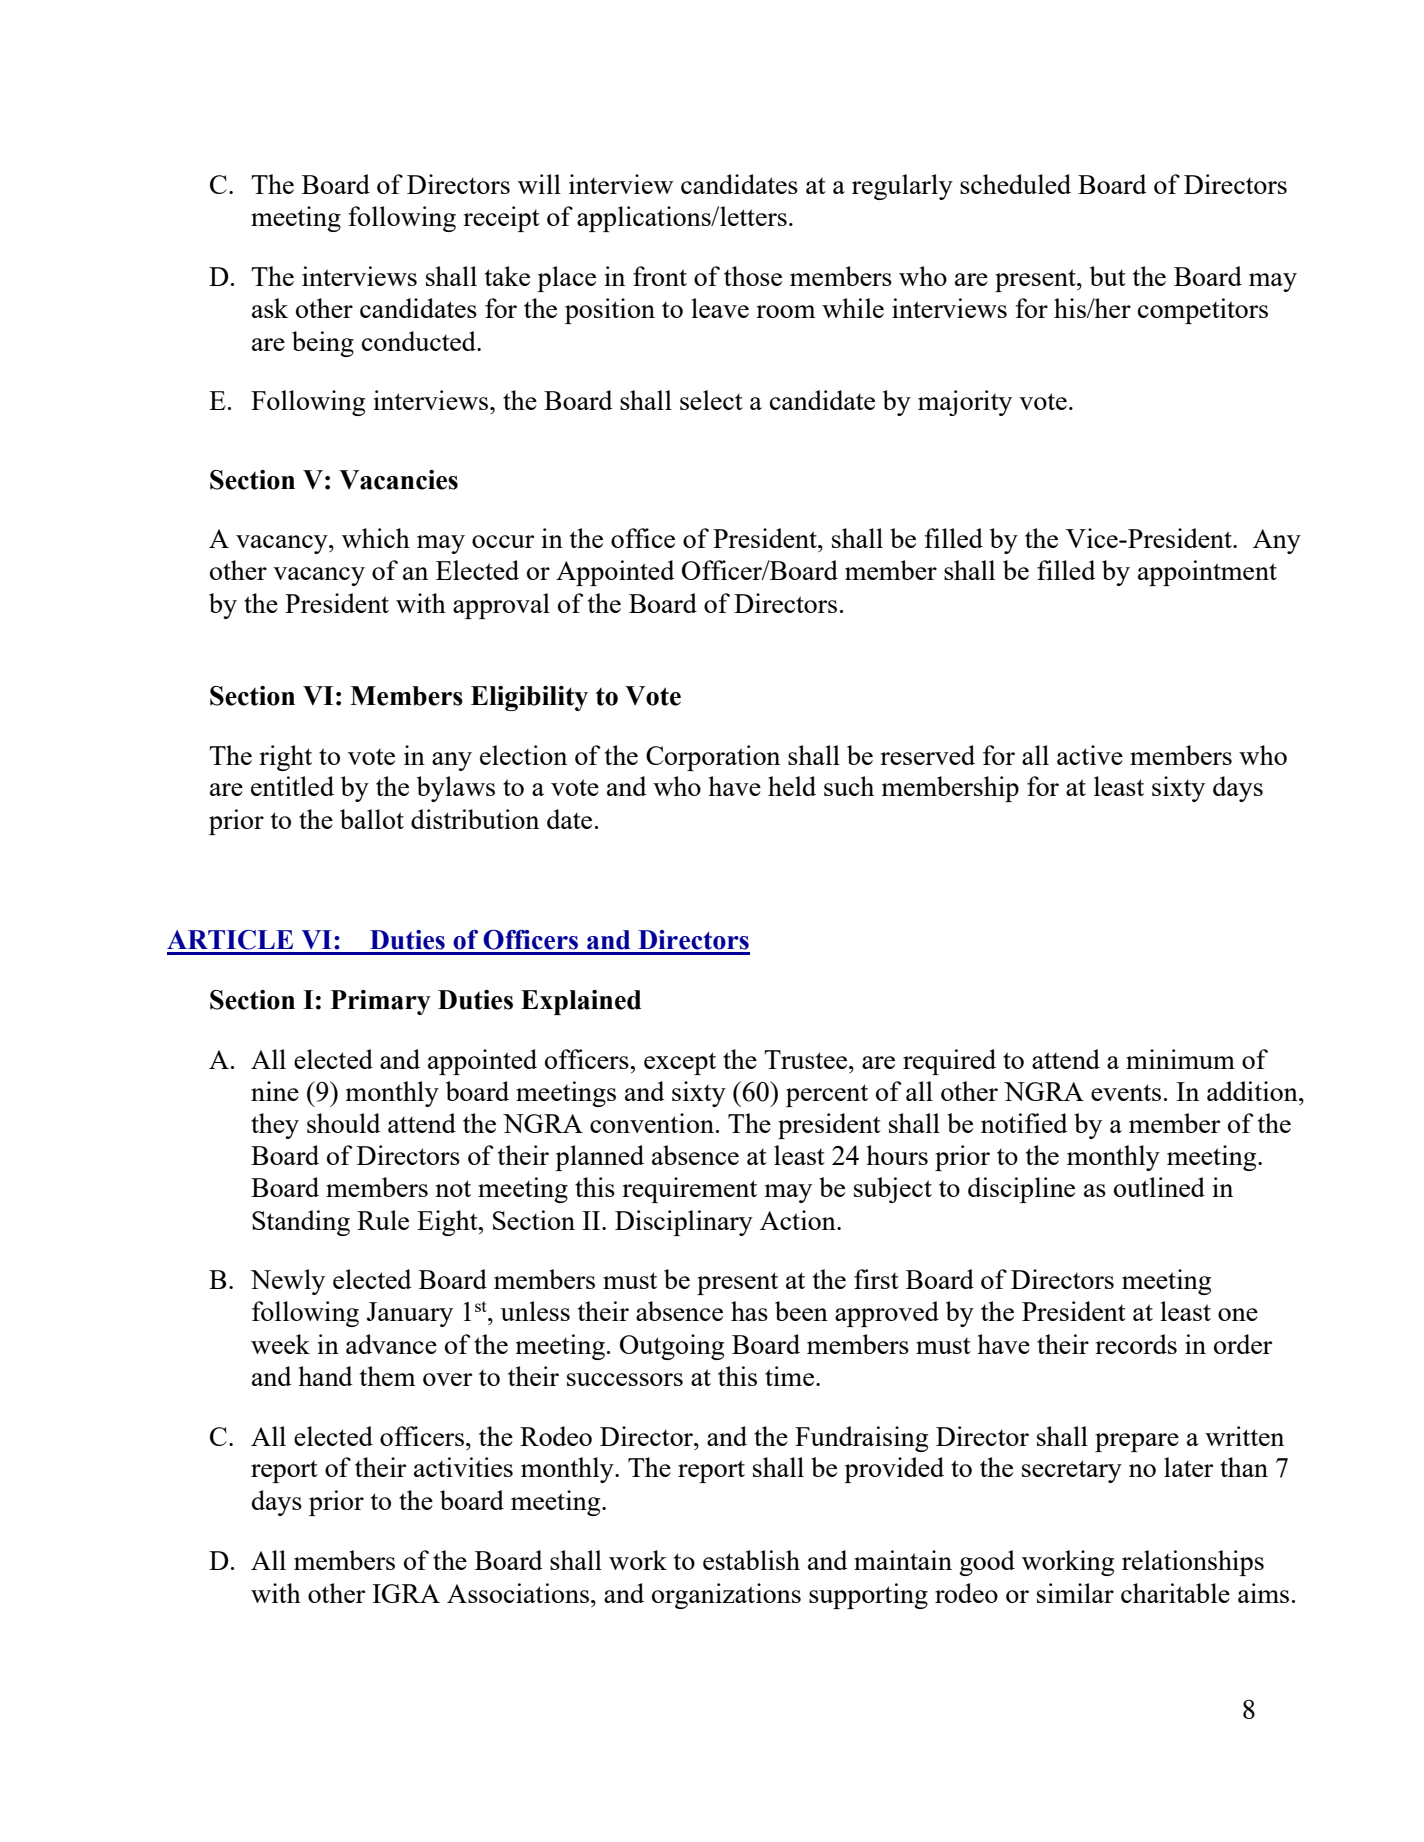  Describe the element at coordinates (1090, 755) in the image. I see `active` at that location.
